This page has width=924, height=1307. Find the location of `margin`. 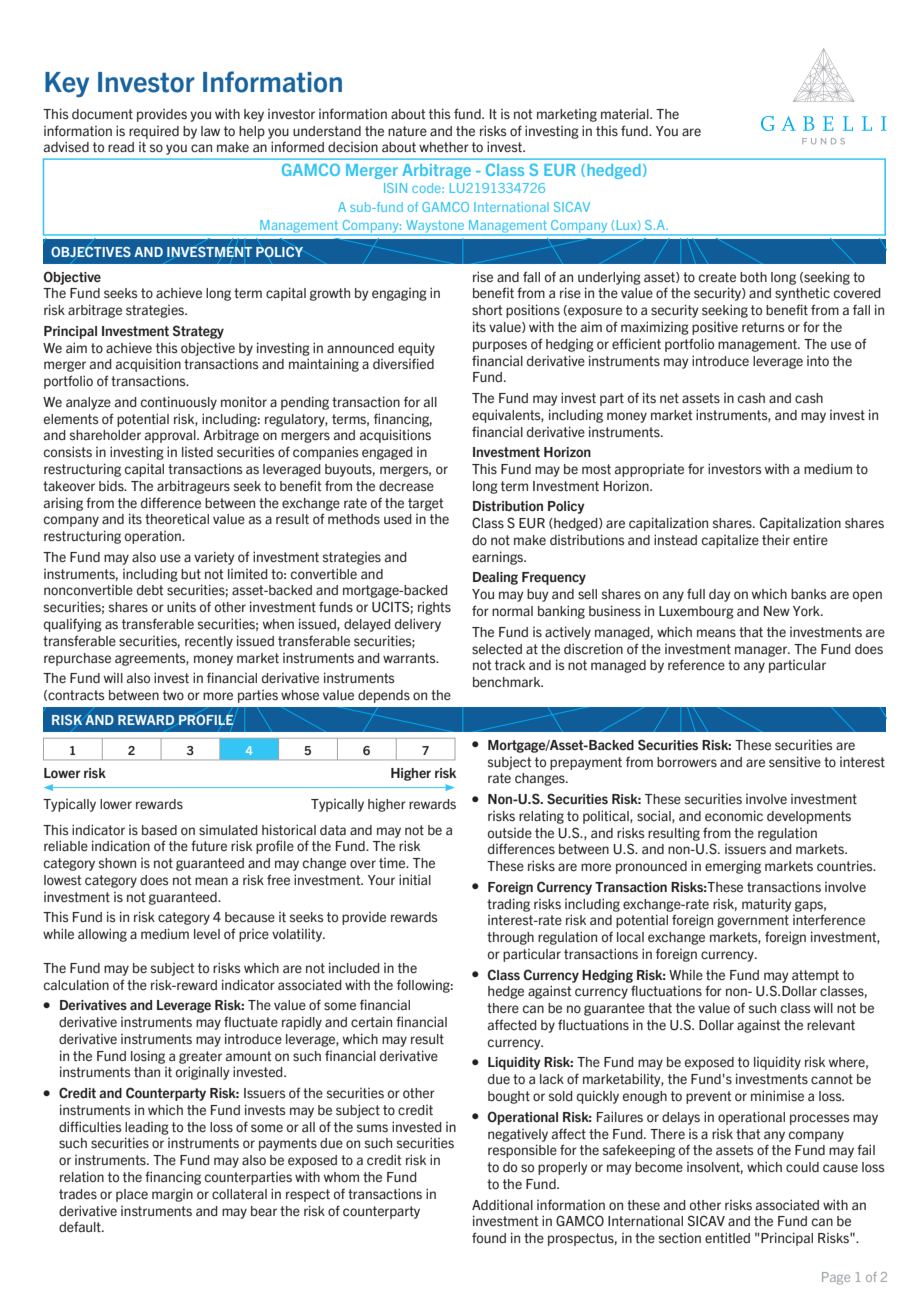

margin is located at coordinates (172, 1195).
